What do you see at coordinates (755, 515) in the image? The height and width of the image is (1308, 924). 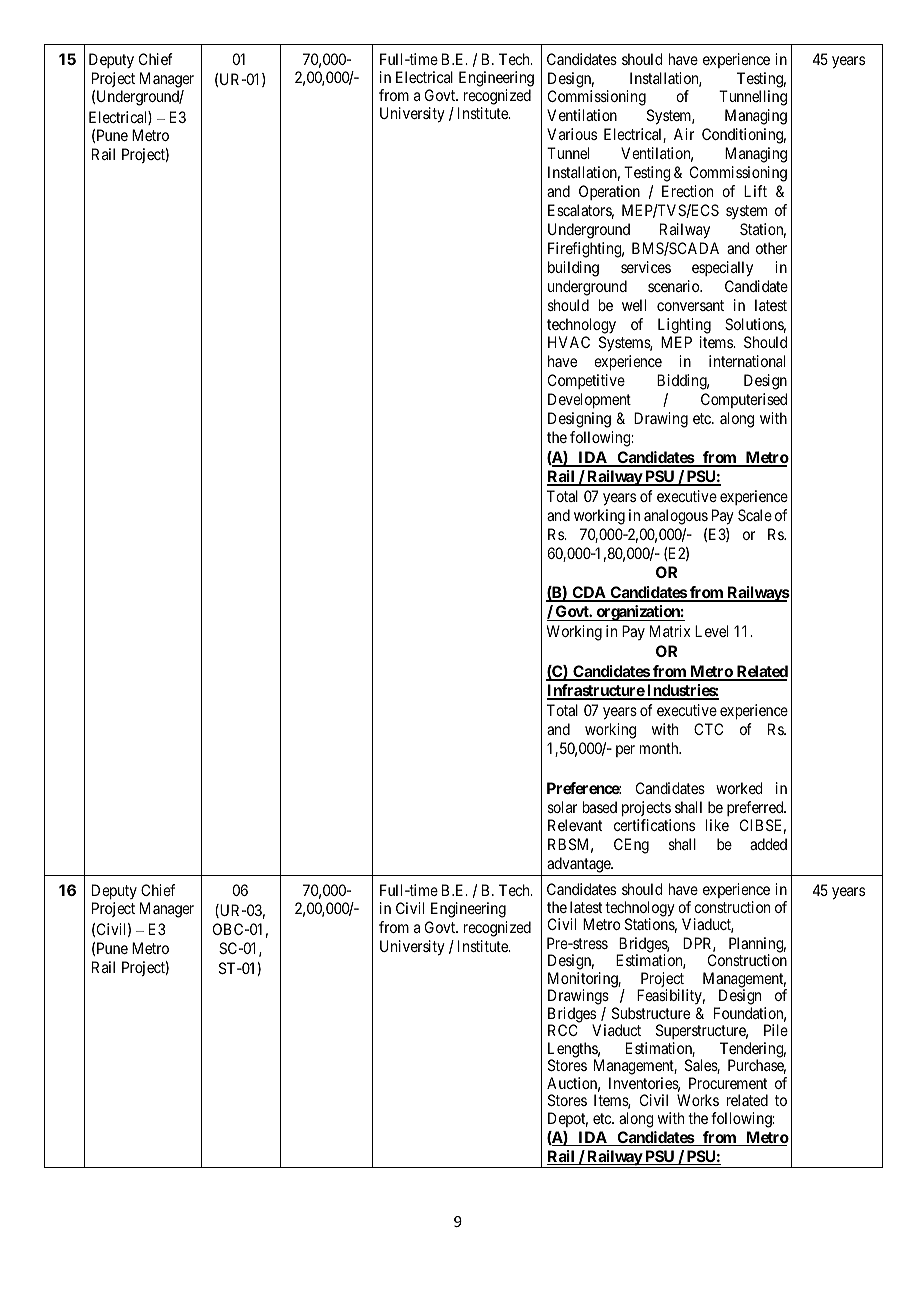 I see `Scale` at bounding box center [755, 515].
